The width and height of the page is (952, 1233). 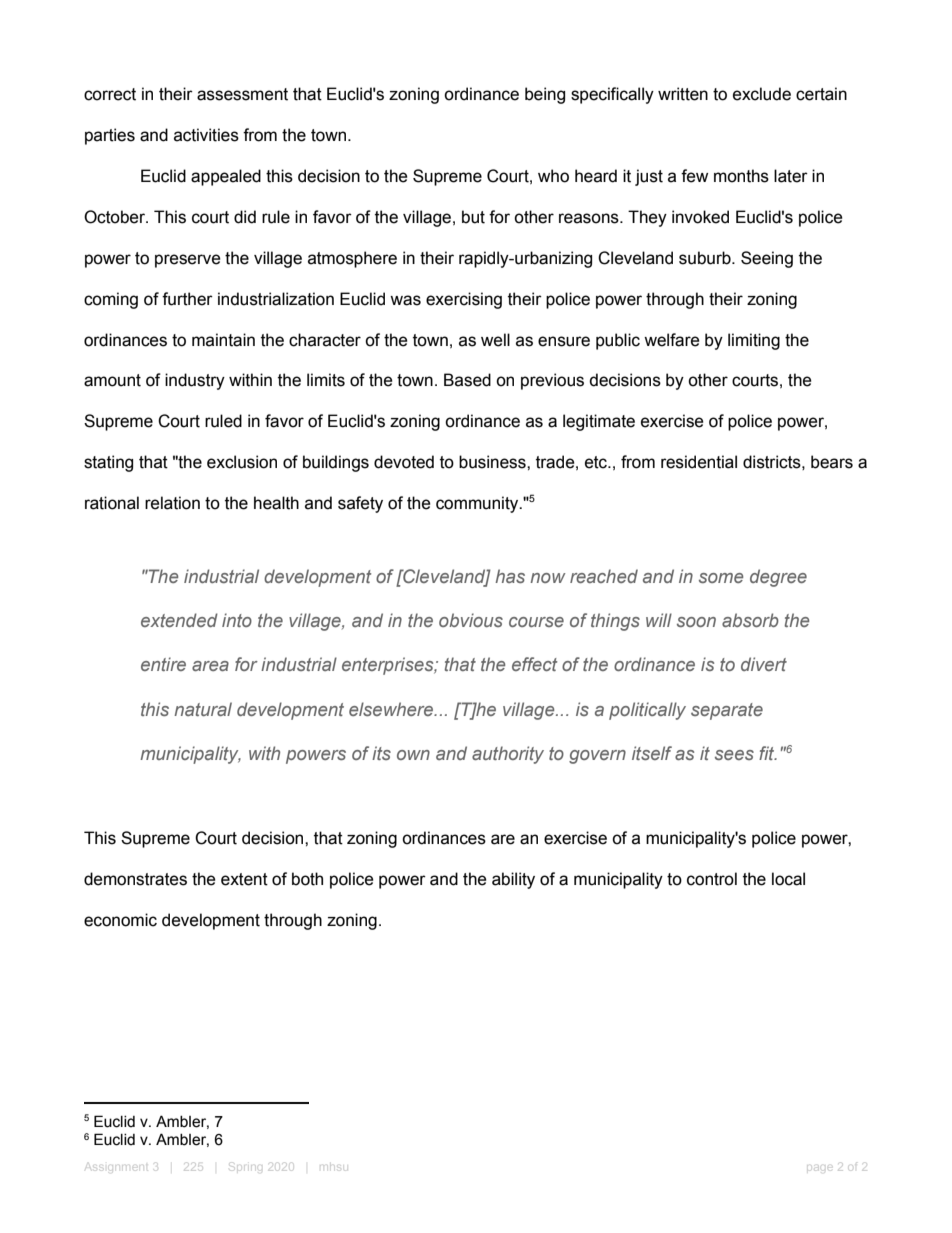 I want to click on being, so click(x=545, y=95).
